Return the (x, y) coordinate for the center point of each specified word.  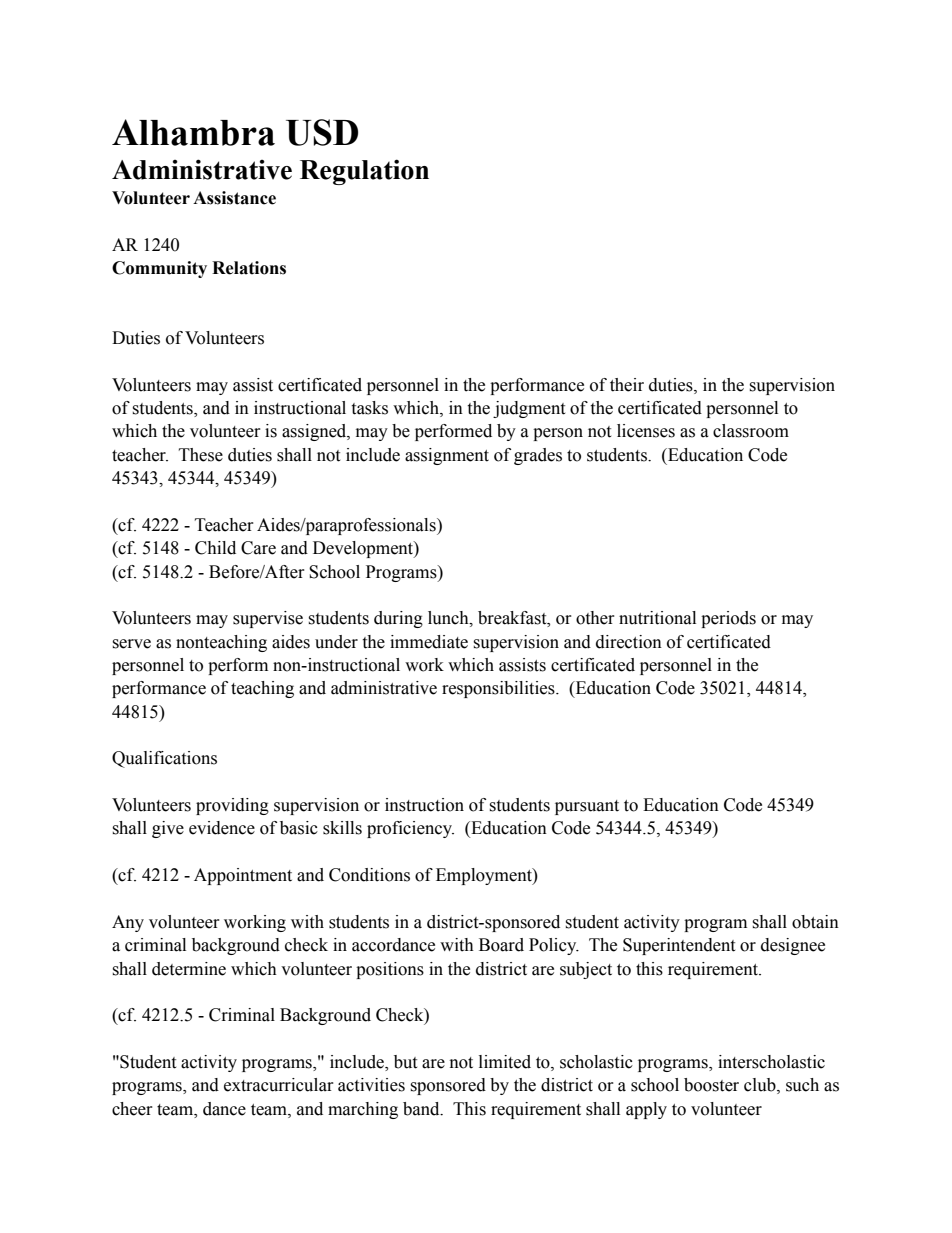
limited (505, 1062)
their (627, 385)
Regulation (364, 172)
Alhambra (193, 132)
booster (711, 1085)
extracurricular (279, 1085)
